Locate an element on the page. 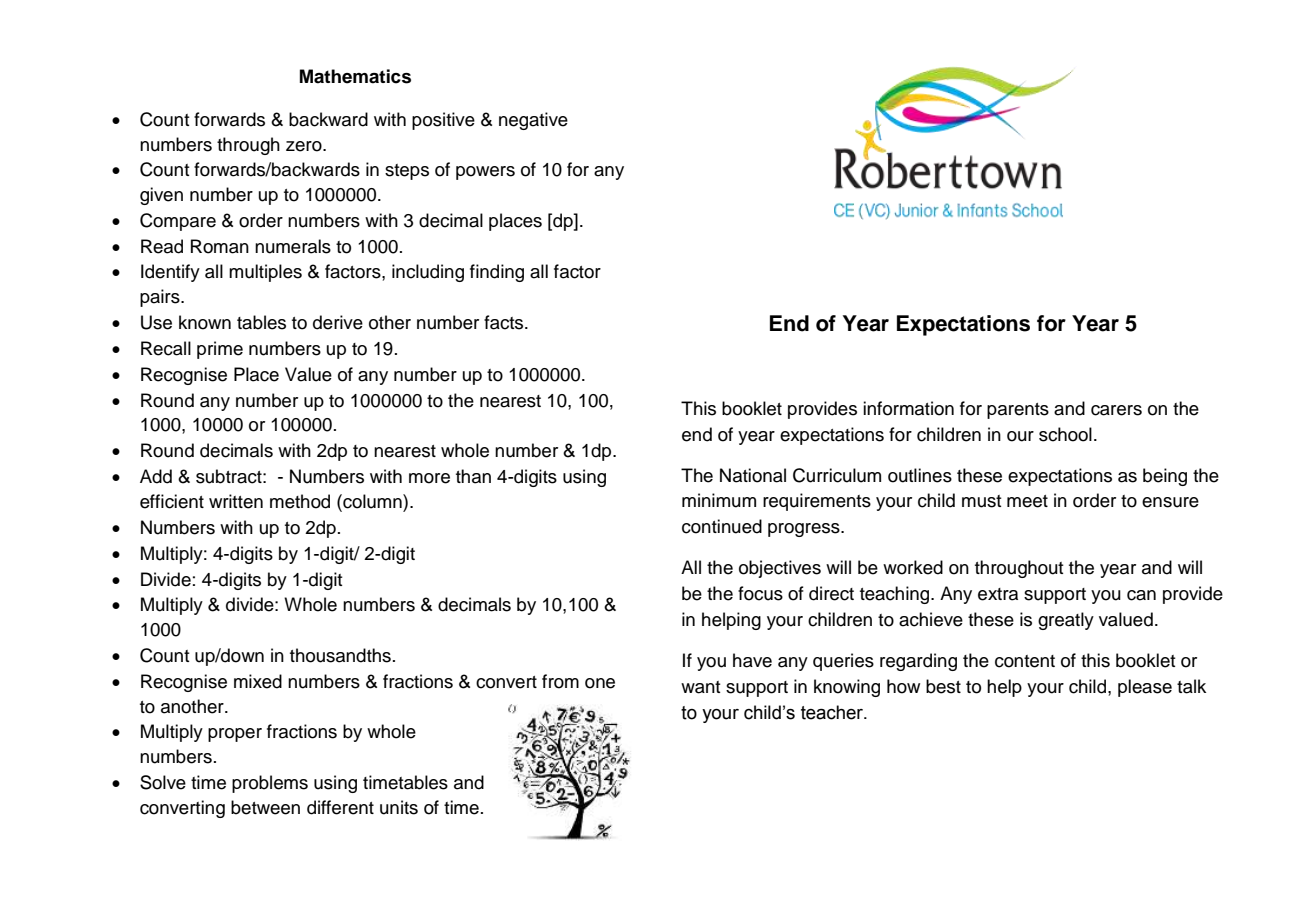 The height and width of the document is (924, 1308). Mathematics is located at coordinates (355, 76).
